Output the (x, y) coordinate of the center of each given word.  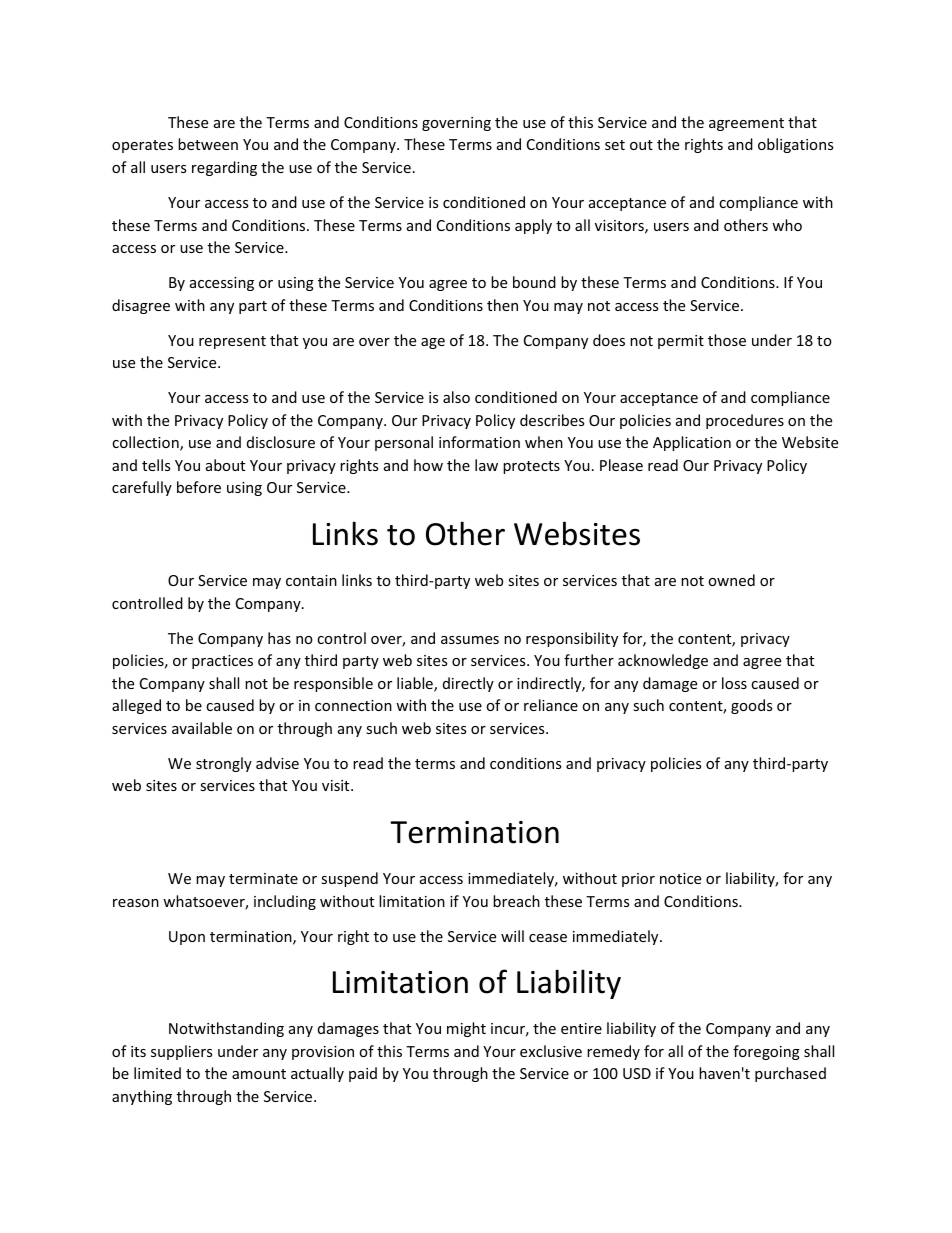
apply (533, 226)
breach (516, 901)
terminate (263, 878)
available (202, 728)
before (199, 487)
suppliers (181, 1052)
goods (751, 706)
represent (232, 342)
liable (416, 684)
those (727, 340)
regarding (224, 168)
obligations (795, 145)
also (456, 397)
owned (731, 580)
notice (680, 878)
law (486, 465)
